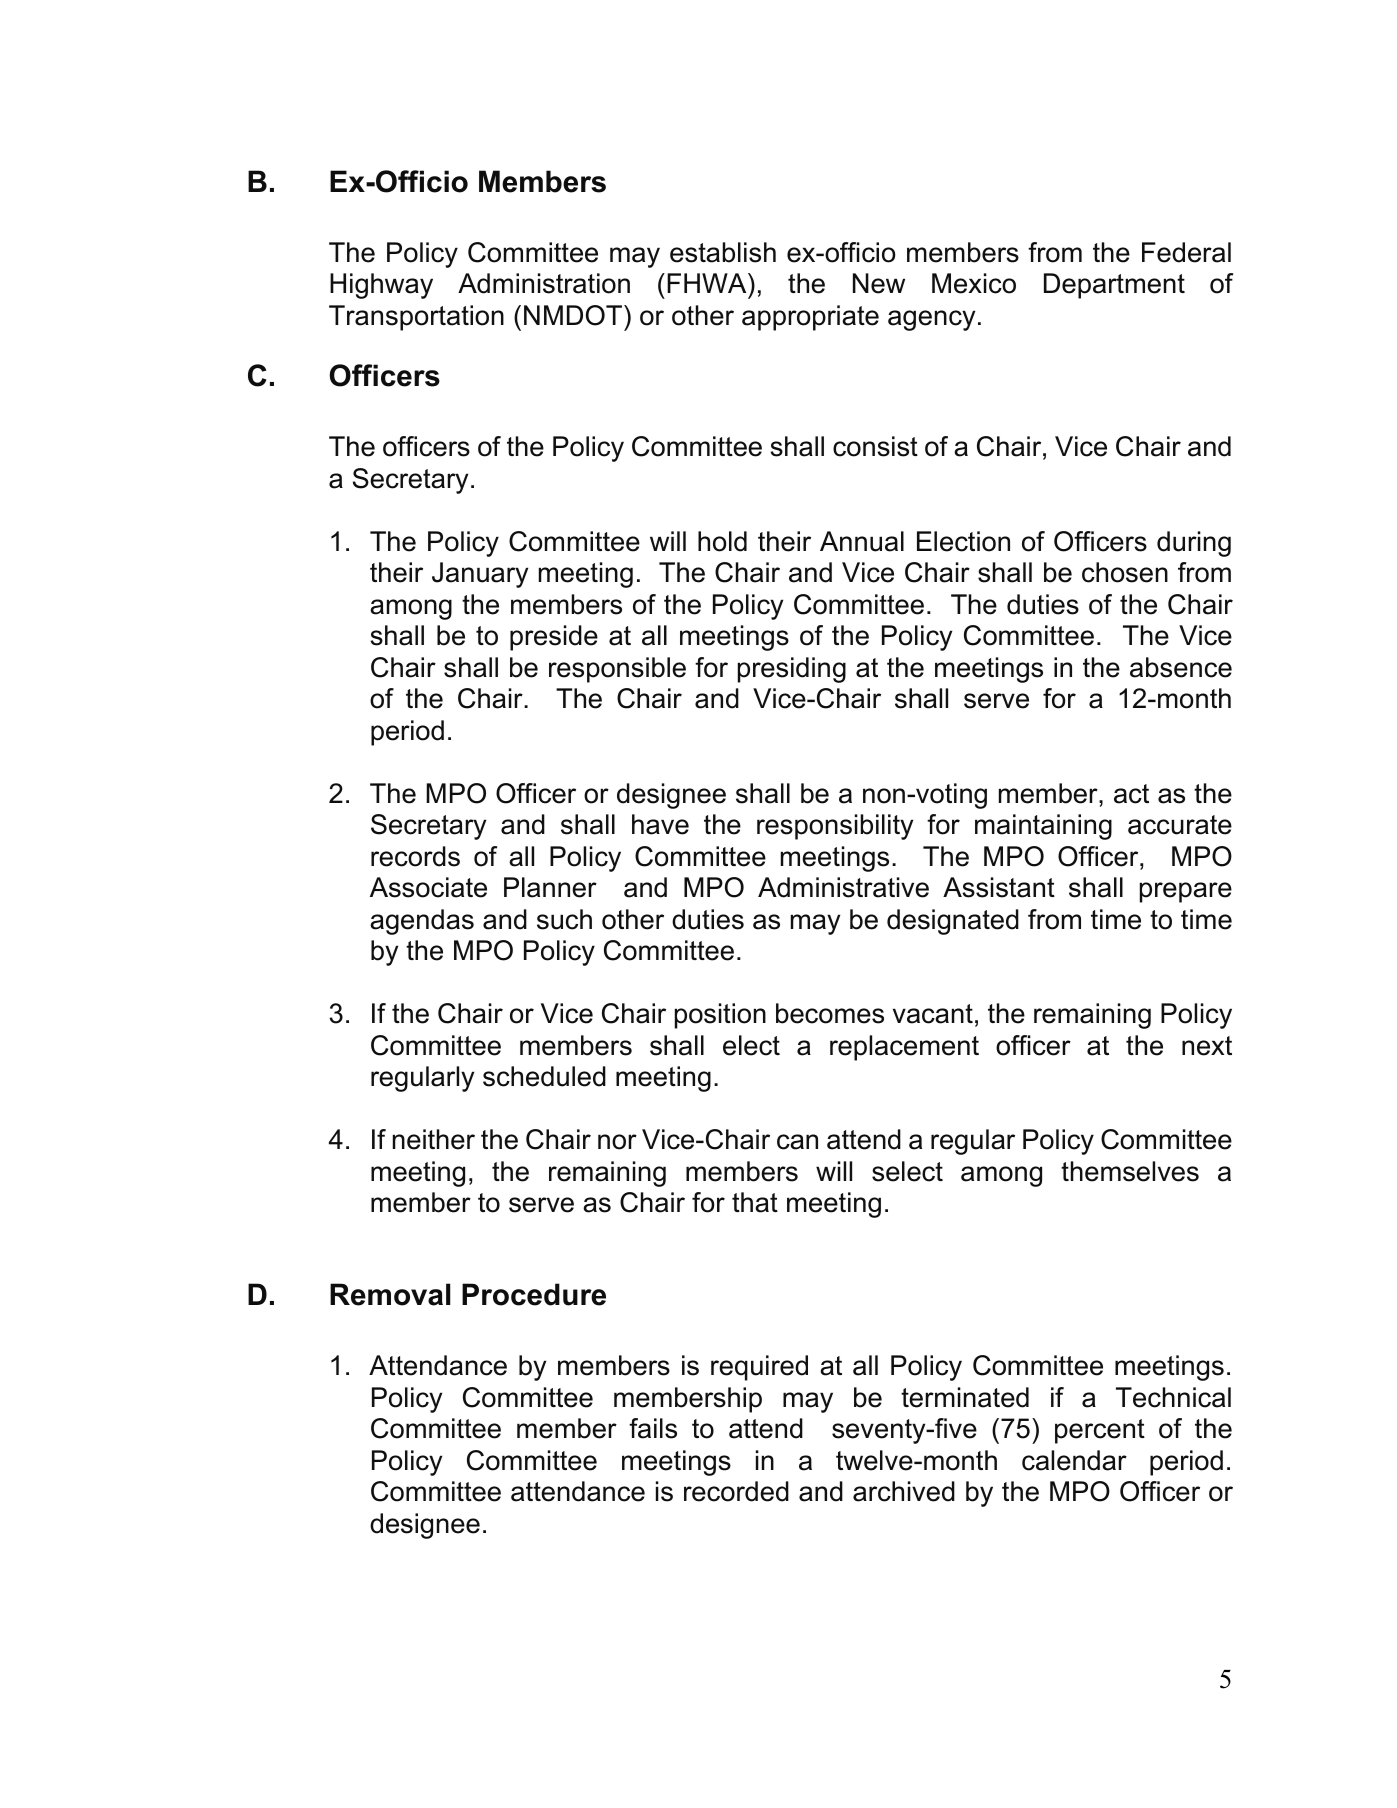 The image size is (1397, 1808). Describe the element at coordinates (1114, 286) in the screenshot. I see `Department` at that location.
